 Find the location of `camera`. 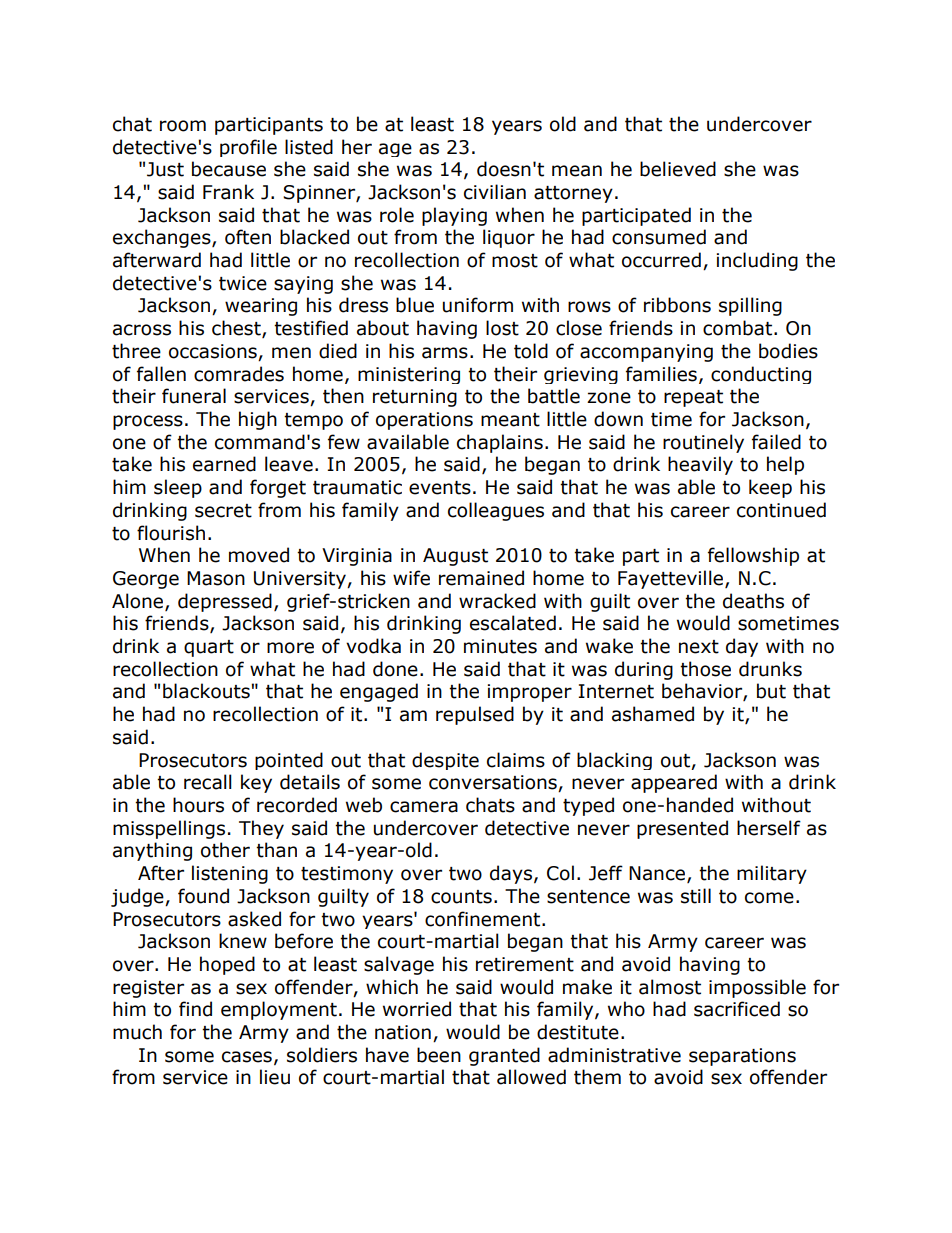

camera is located at coordinates (424, 807).
